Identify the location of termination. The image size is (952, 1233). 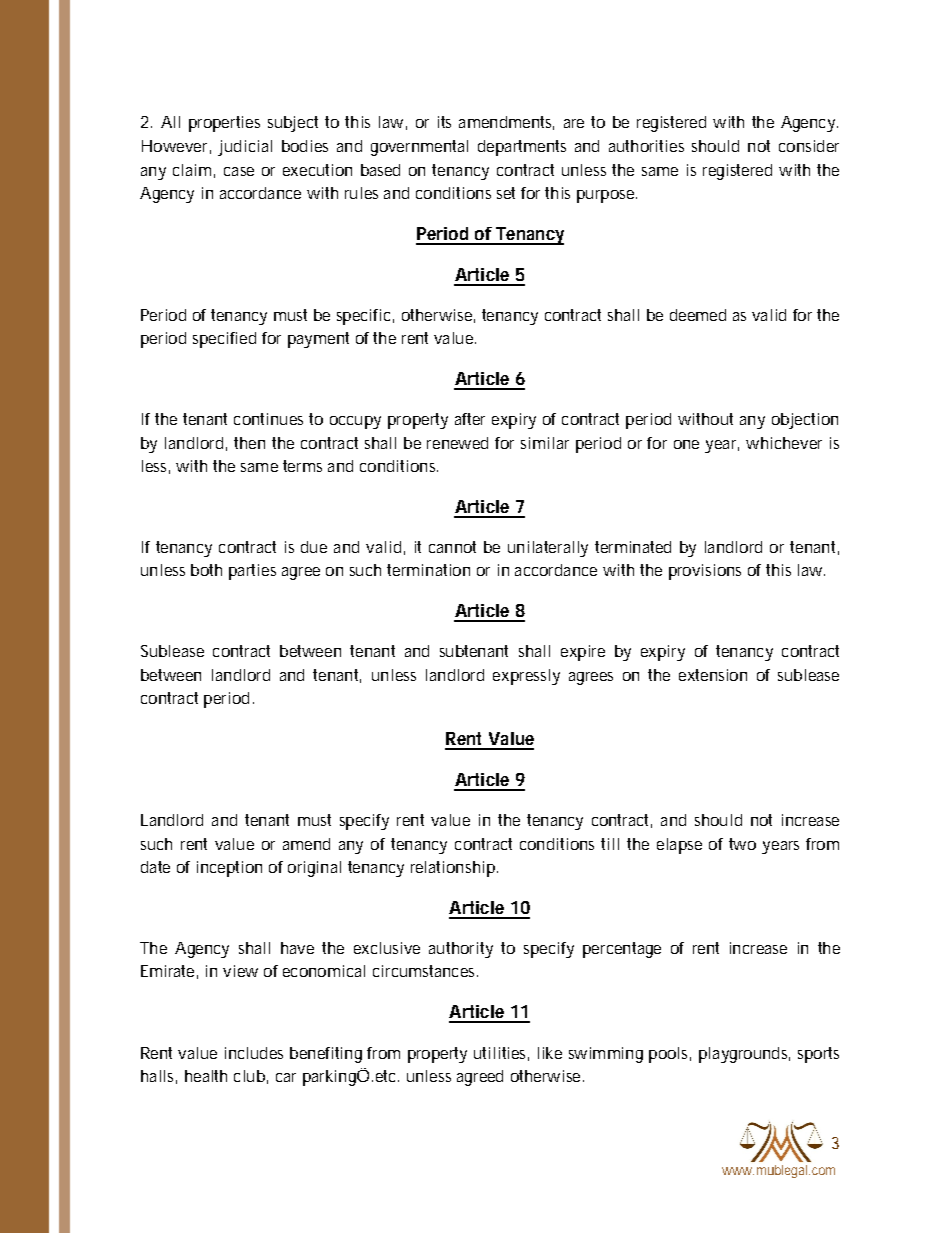
(428, 570).
